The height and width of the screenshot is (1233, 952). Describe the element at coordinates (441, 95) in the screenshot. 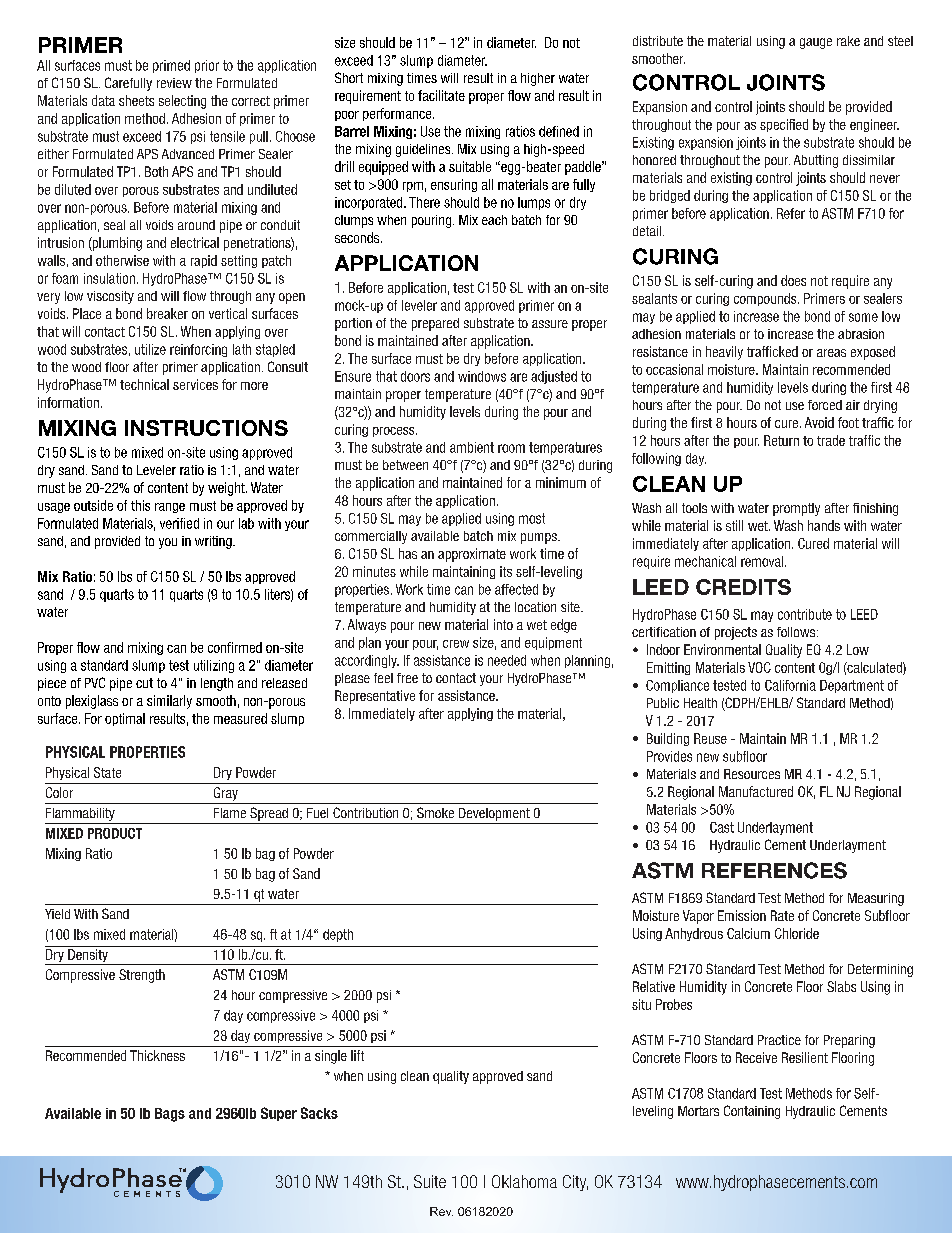

I see `facilitate` at that location.
